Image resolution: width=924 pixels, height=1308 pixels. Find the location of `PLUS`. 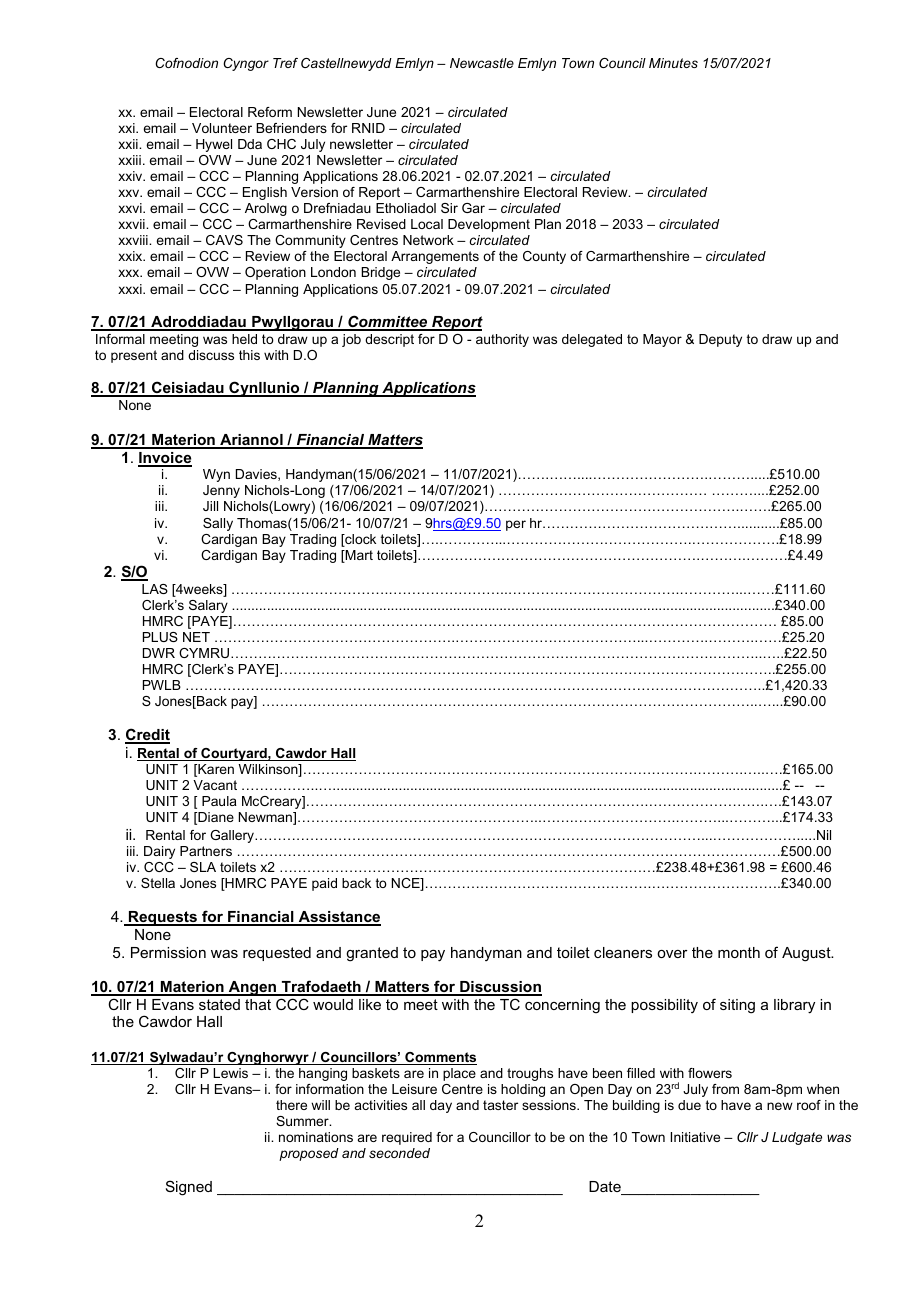

PLUS is located at coordinates (160, 637).
